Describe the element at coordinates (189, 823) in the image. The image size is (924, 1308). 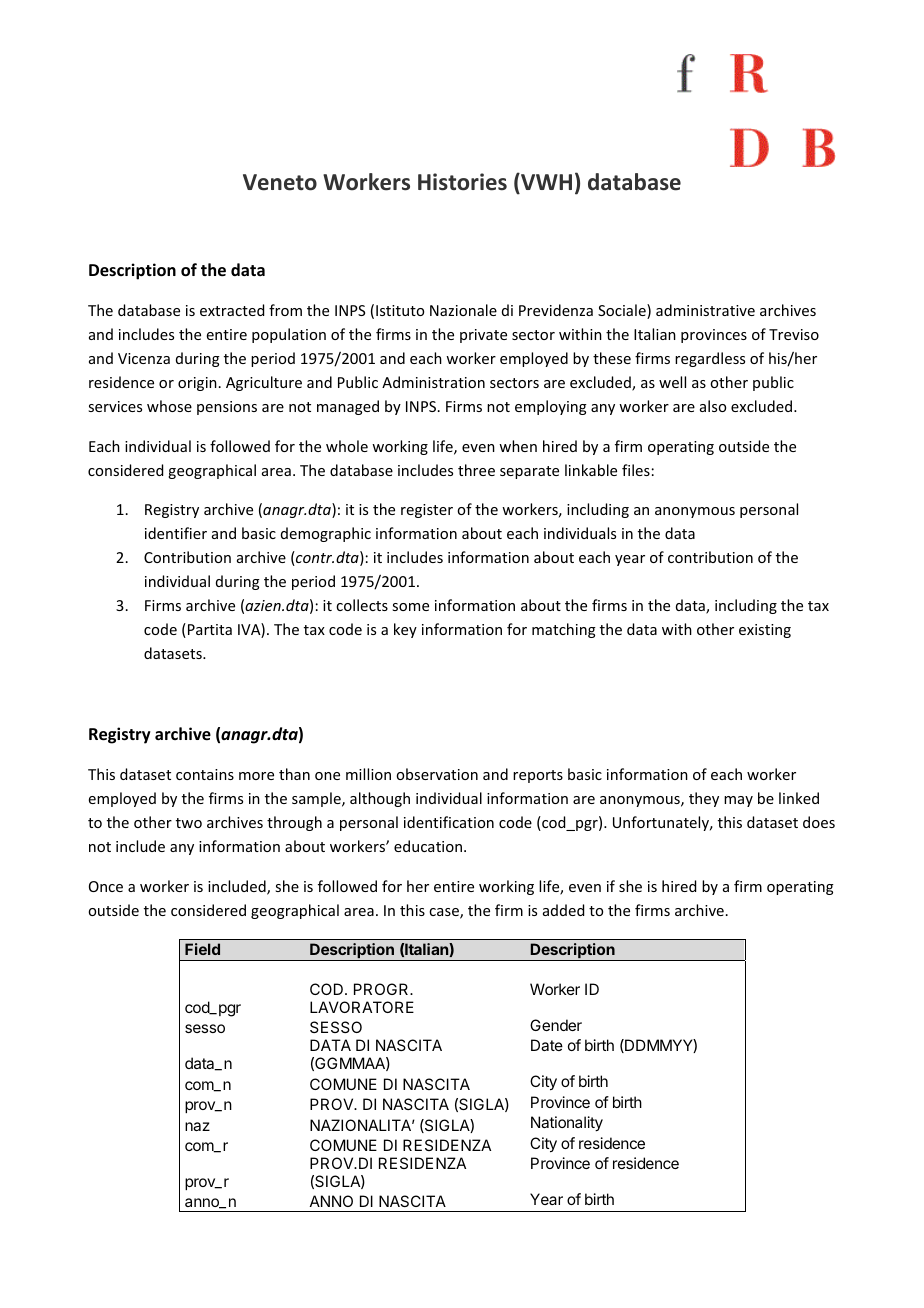
I see `two` at that location.
